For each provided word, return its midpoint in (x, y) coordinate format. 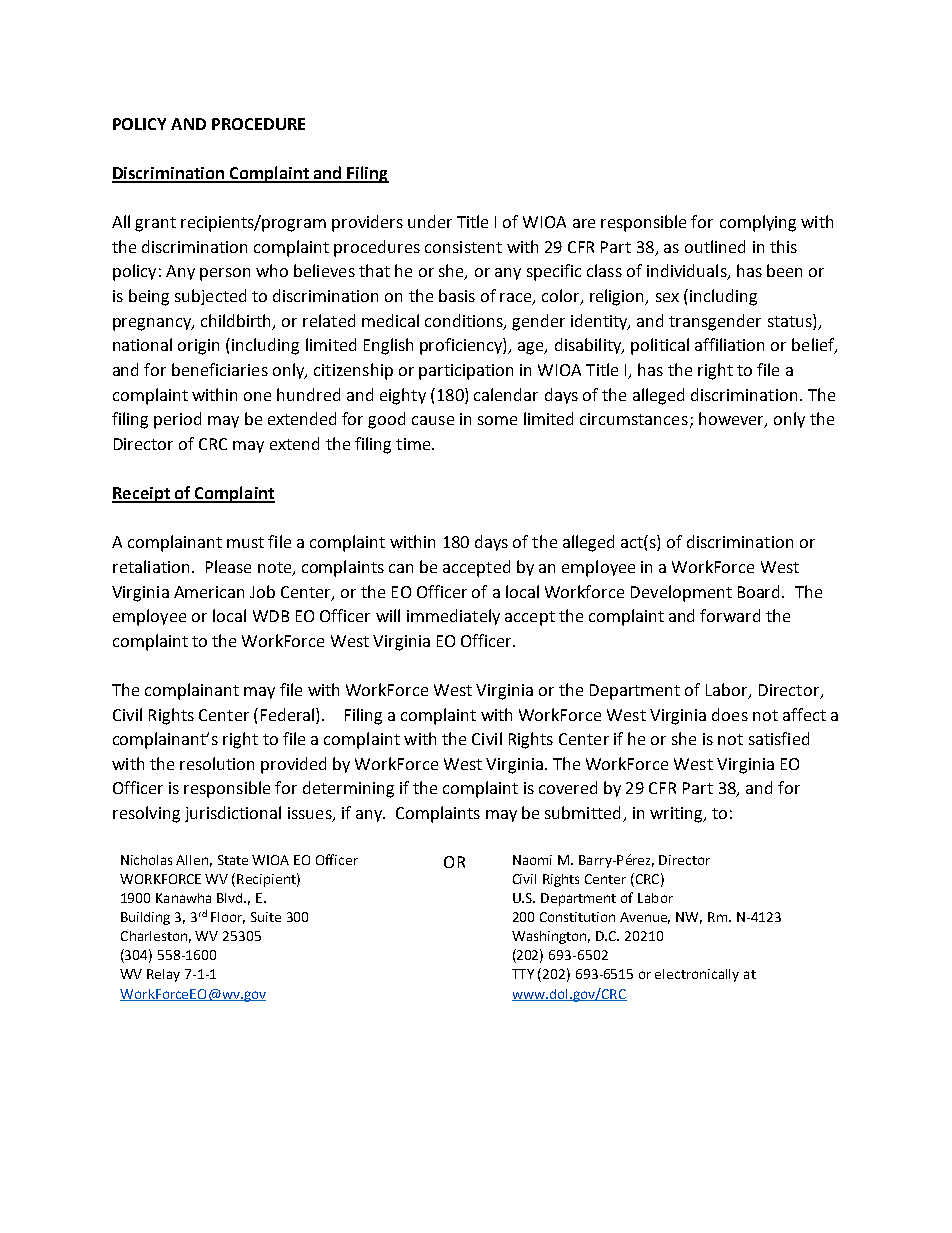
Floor (228, 918)
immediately (453, 617)
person (225, 274)
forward (730, 615)
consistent (463, 247)
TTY (523, 974)
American (209, 592)
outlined (715, 246)
